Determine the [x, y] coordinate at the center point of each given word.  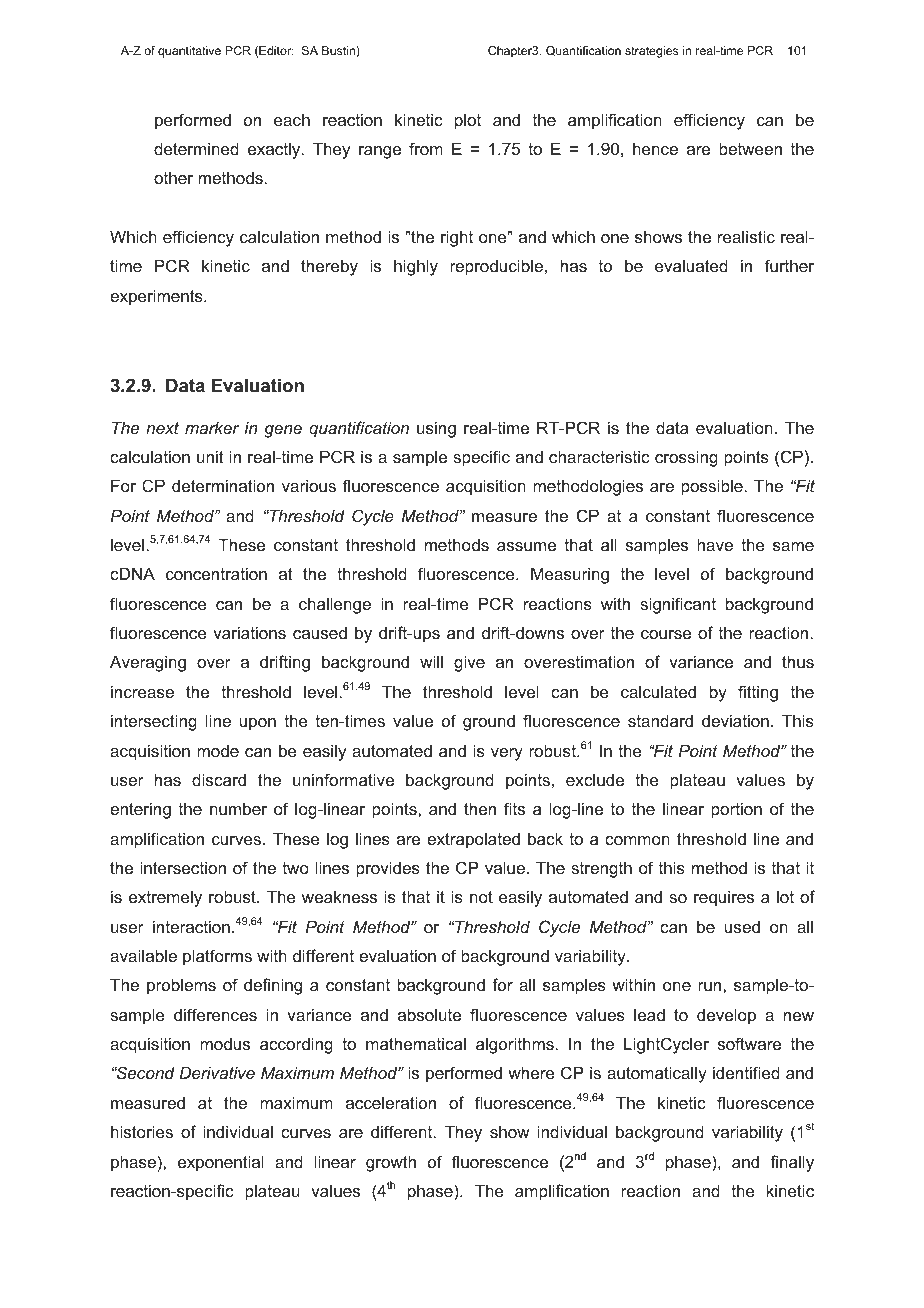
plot [468, 122]
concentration [216, 573]
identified [746, 1072]
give [469, 663]
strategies [651, 52]
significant [678, 605]
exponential [221, 1163]
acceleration [391, 1102]
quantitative [189, 52]
